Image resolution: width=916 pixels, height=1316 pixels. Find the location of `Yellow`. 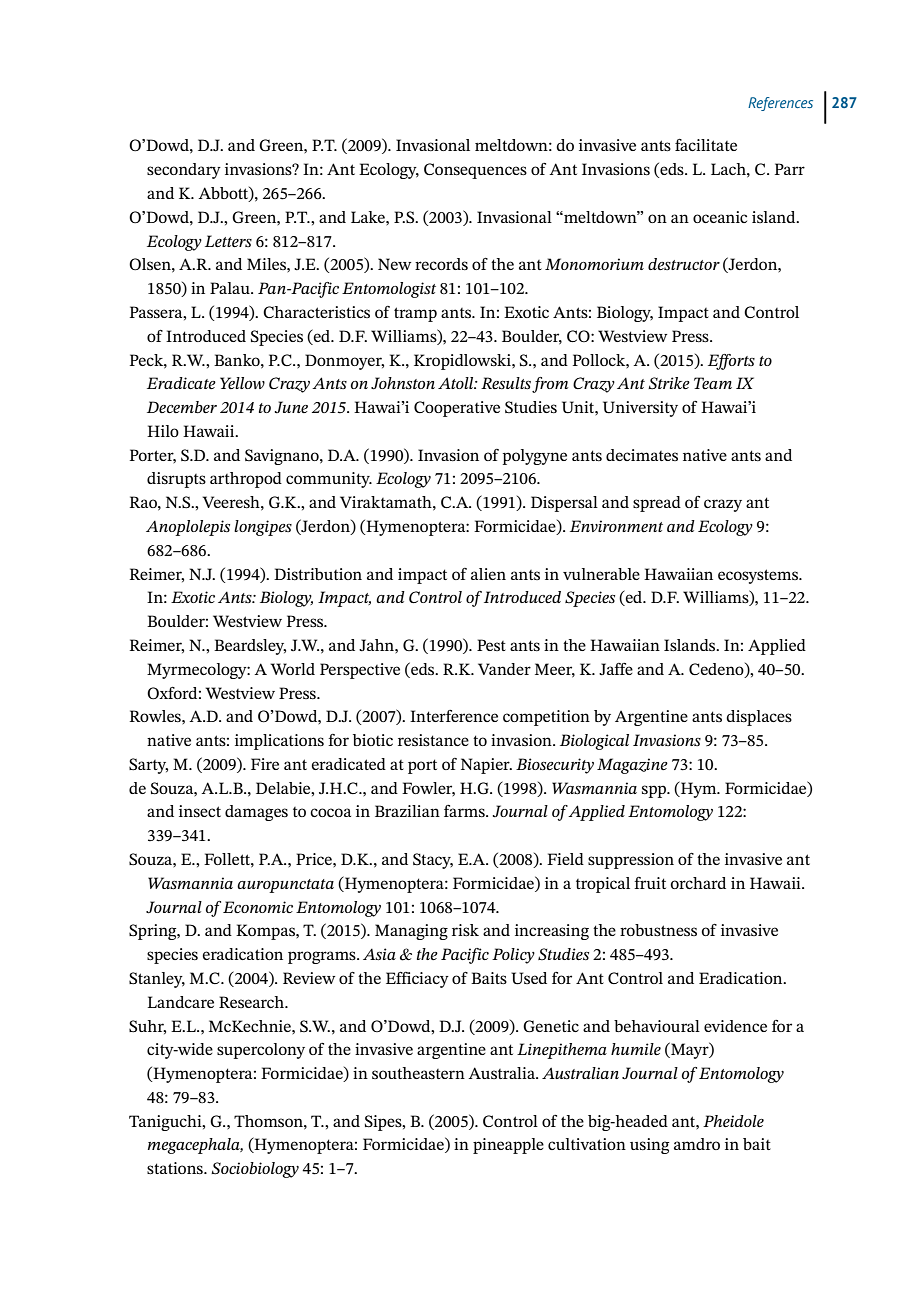

Yellow is located at coordinates (242, 383).
